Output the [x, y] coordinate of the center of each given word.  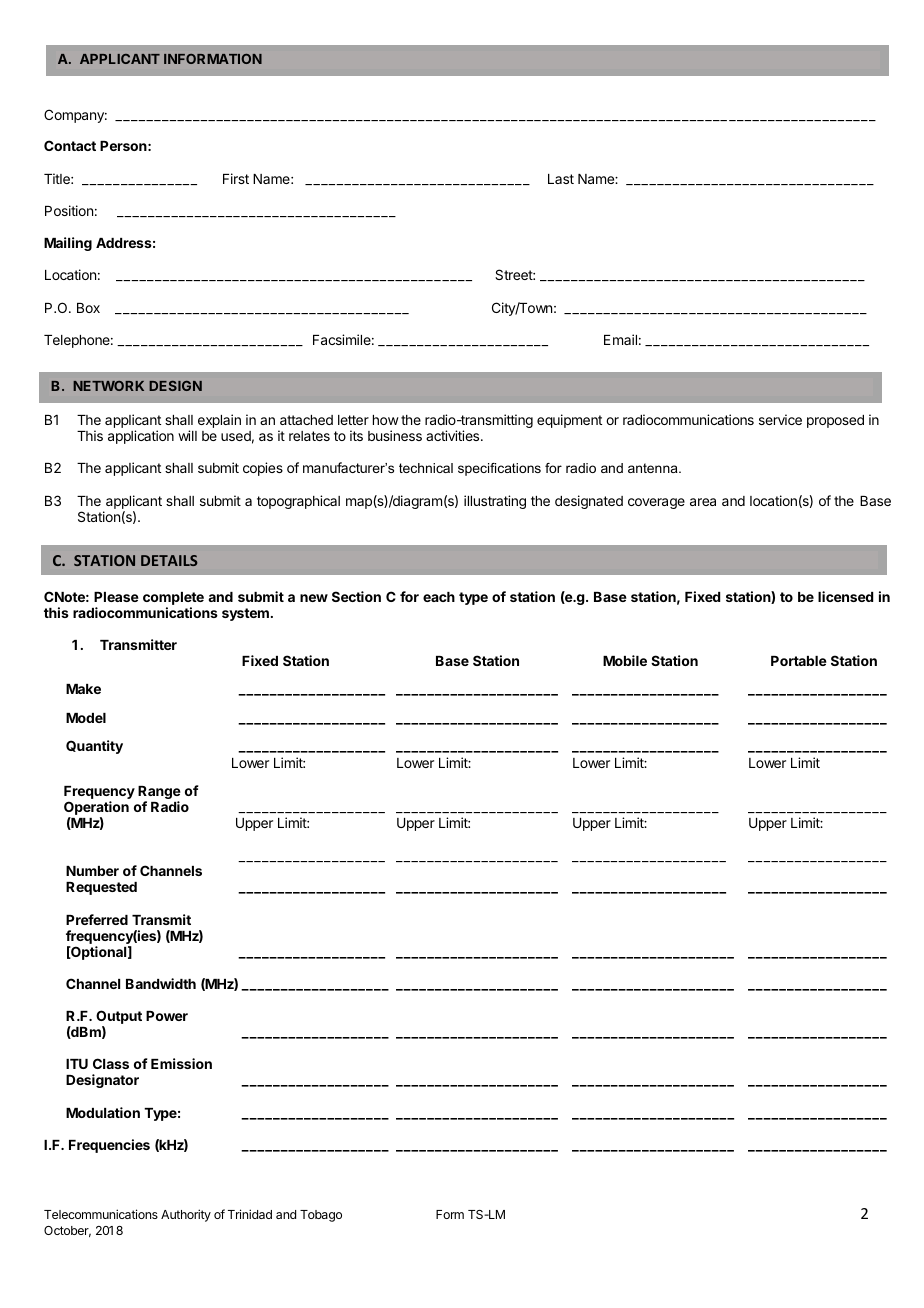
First [236, 178]
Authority [186, 1215]
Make [83, 689]
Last [561, 179]
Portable [799, 661]
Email [620, 339]
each [439, 597]
